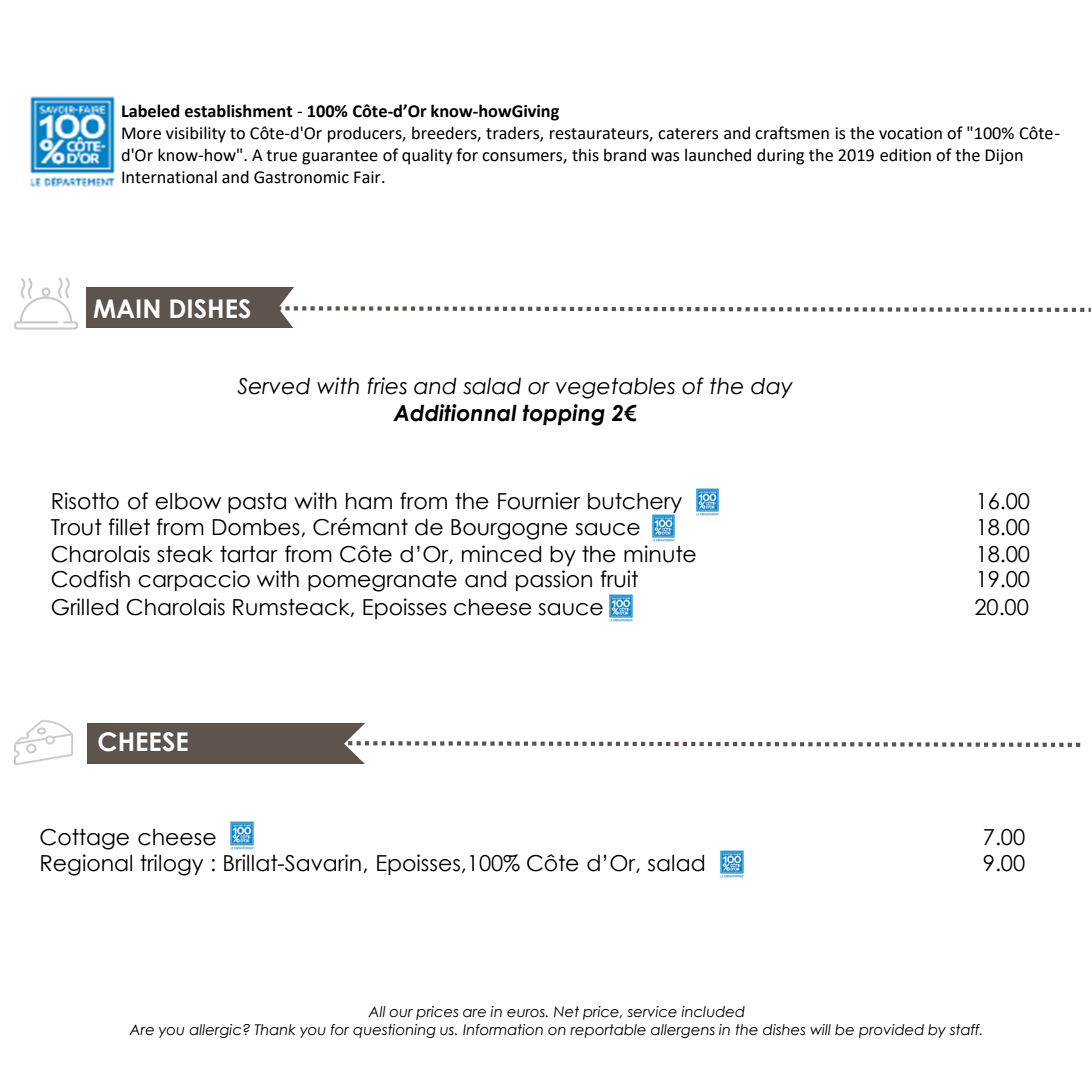 This screenshot has width=1092, height=1092. What do you see at coordinates (554, 580) in the screenshot?
I see `passion` at bounding box center [554, 580].
